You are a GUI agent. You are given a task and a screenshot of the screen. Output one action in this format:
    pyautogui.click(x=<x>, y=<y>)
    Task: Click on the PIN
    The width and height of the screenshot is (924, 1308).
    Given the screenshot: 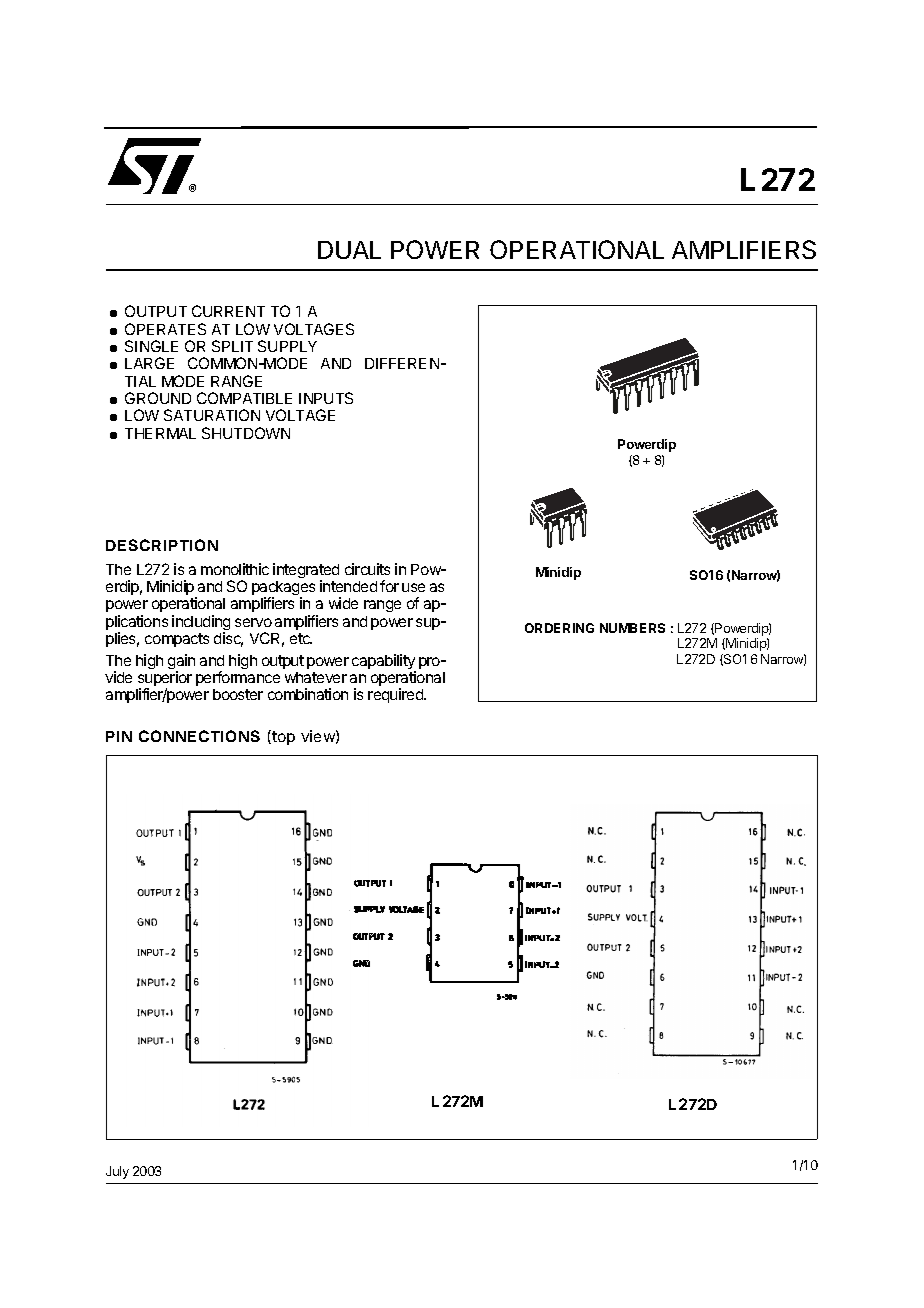 What is the action you would take?
    pyautogui.click(x=119, y=736)
